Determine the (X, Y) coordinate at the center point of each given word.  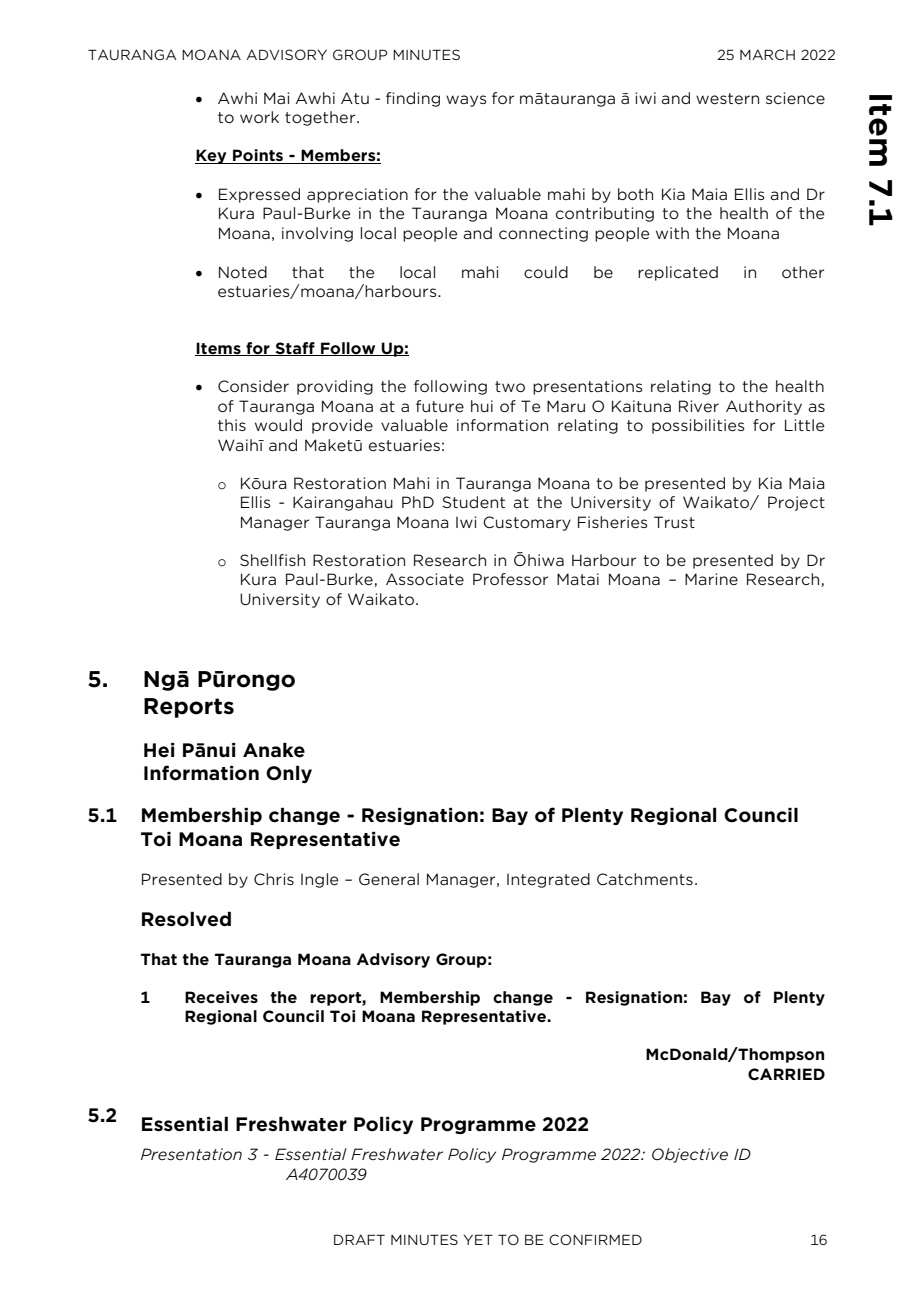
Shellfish (272, 560)
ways (466, 101)
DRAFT (359, 1239)
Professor (510, 579)
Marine (711, 579)
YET (478, 1239)
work (259, 117)
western (727, 98)
